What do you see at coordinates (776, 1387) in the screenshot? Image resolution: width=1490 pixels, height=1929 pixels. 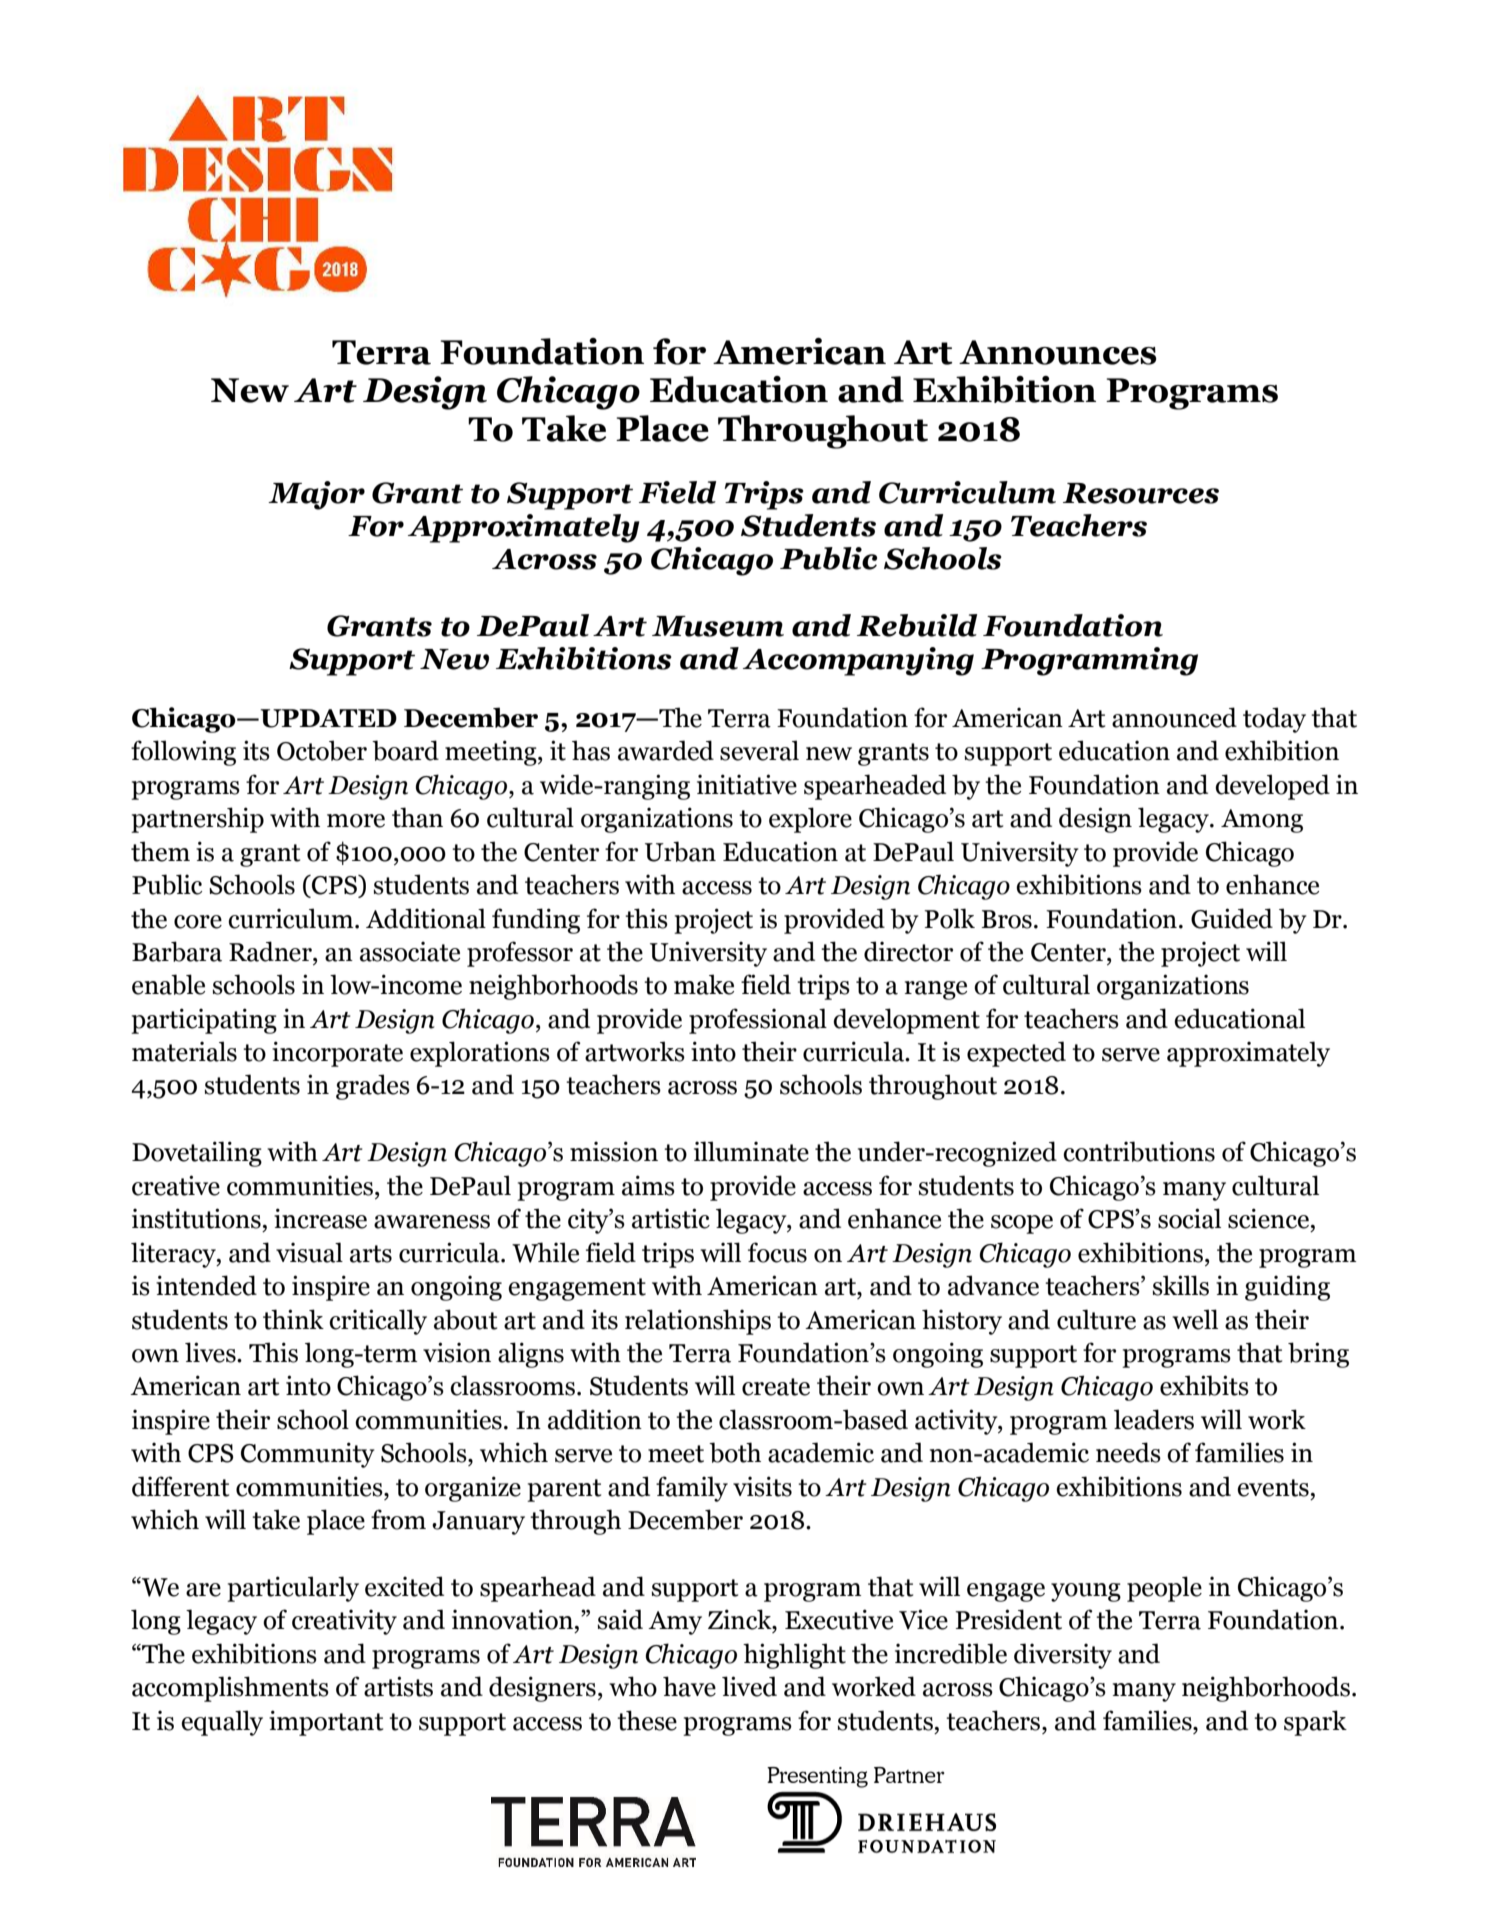 I see `create` at bounding box center [776, 1387].
